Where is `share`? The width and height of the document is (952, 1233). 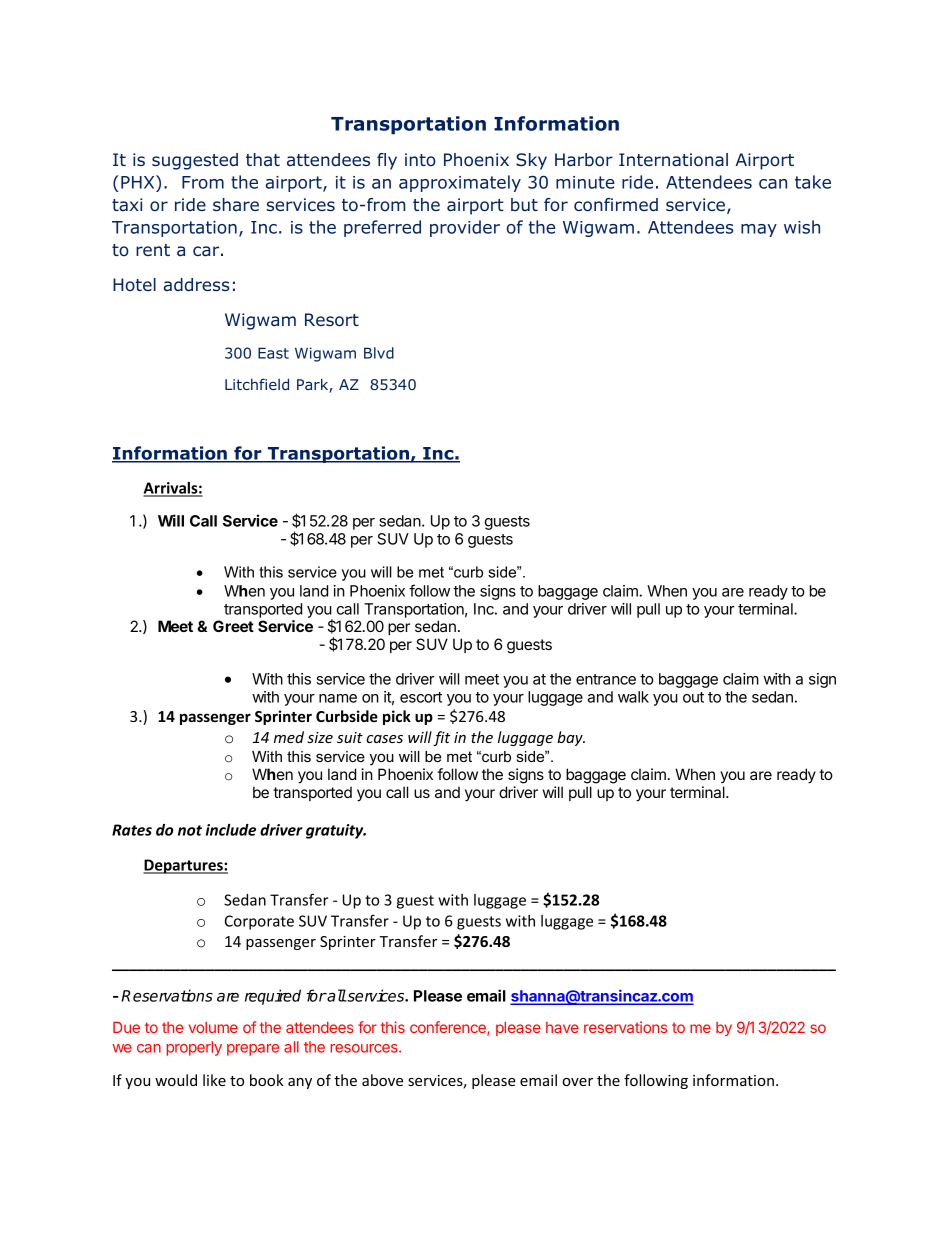 share is located at coordinates (236, 204).
